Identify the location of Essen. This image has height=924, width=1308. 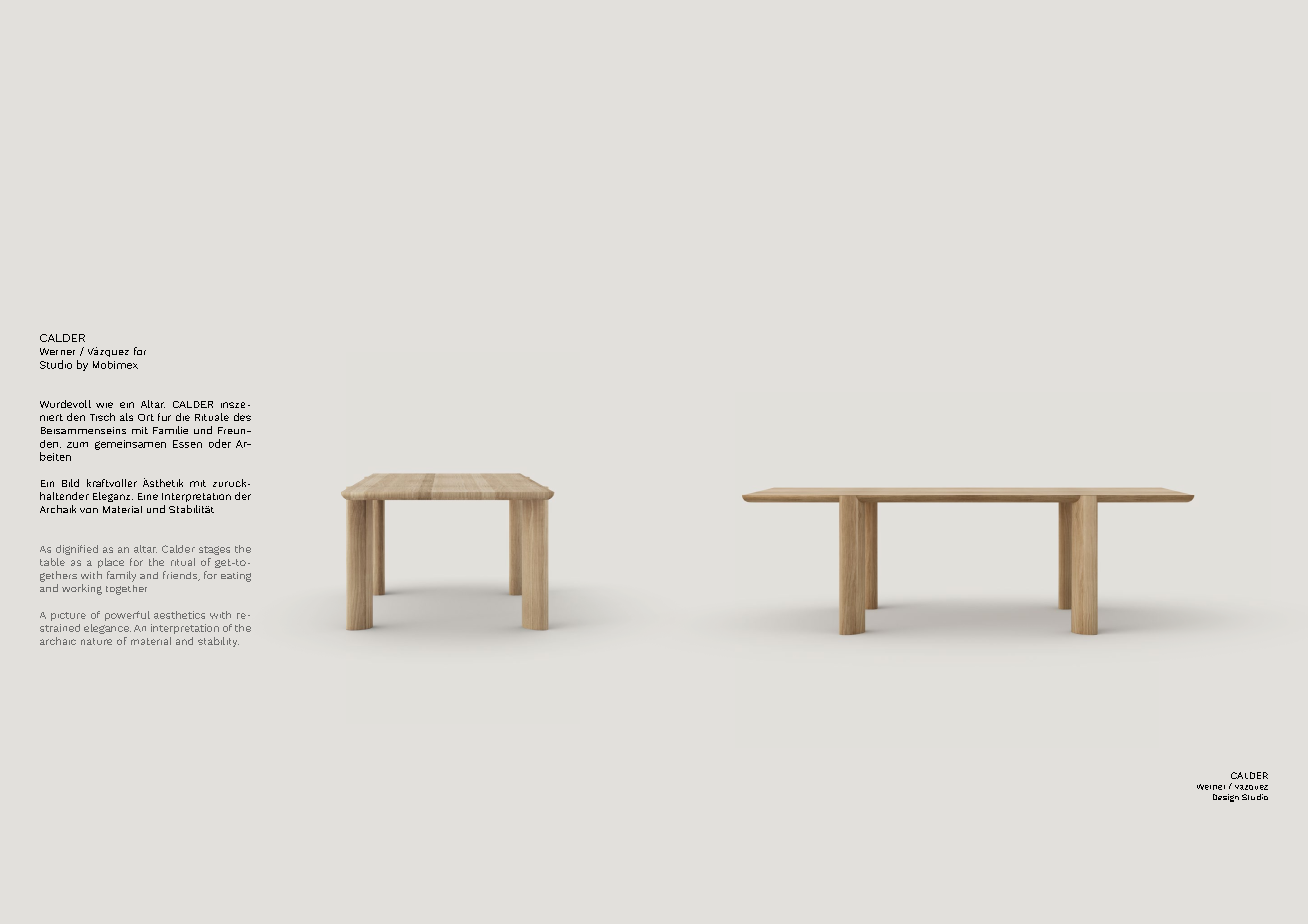
(187, 444).
